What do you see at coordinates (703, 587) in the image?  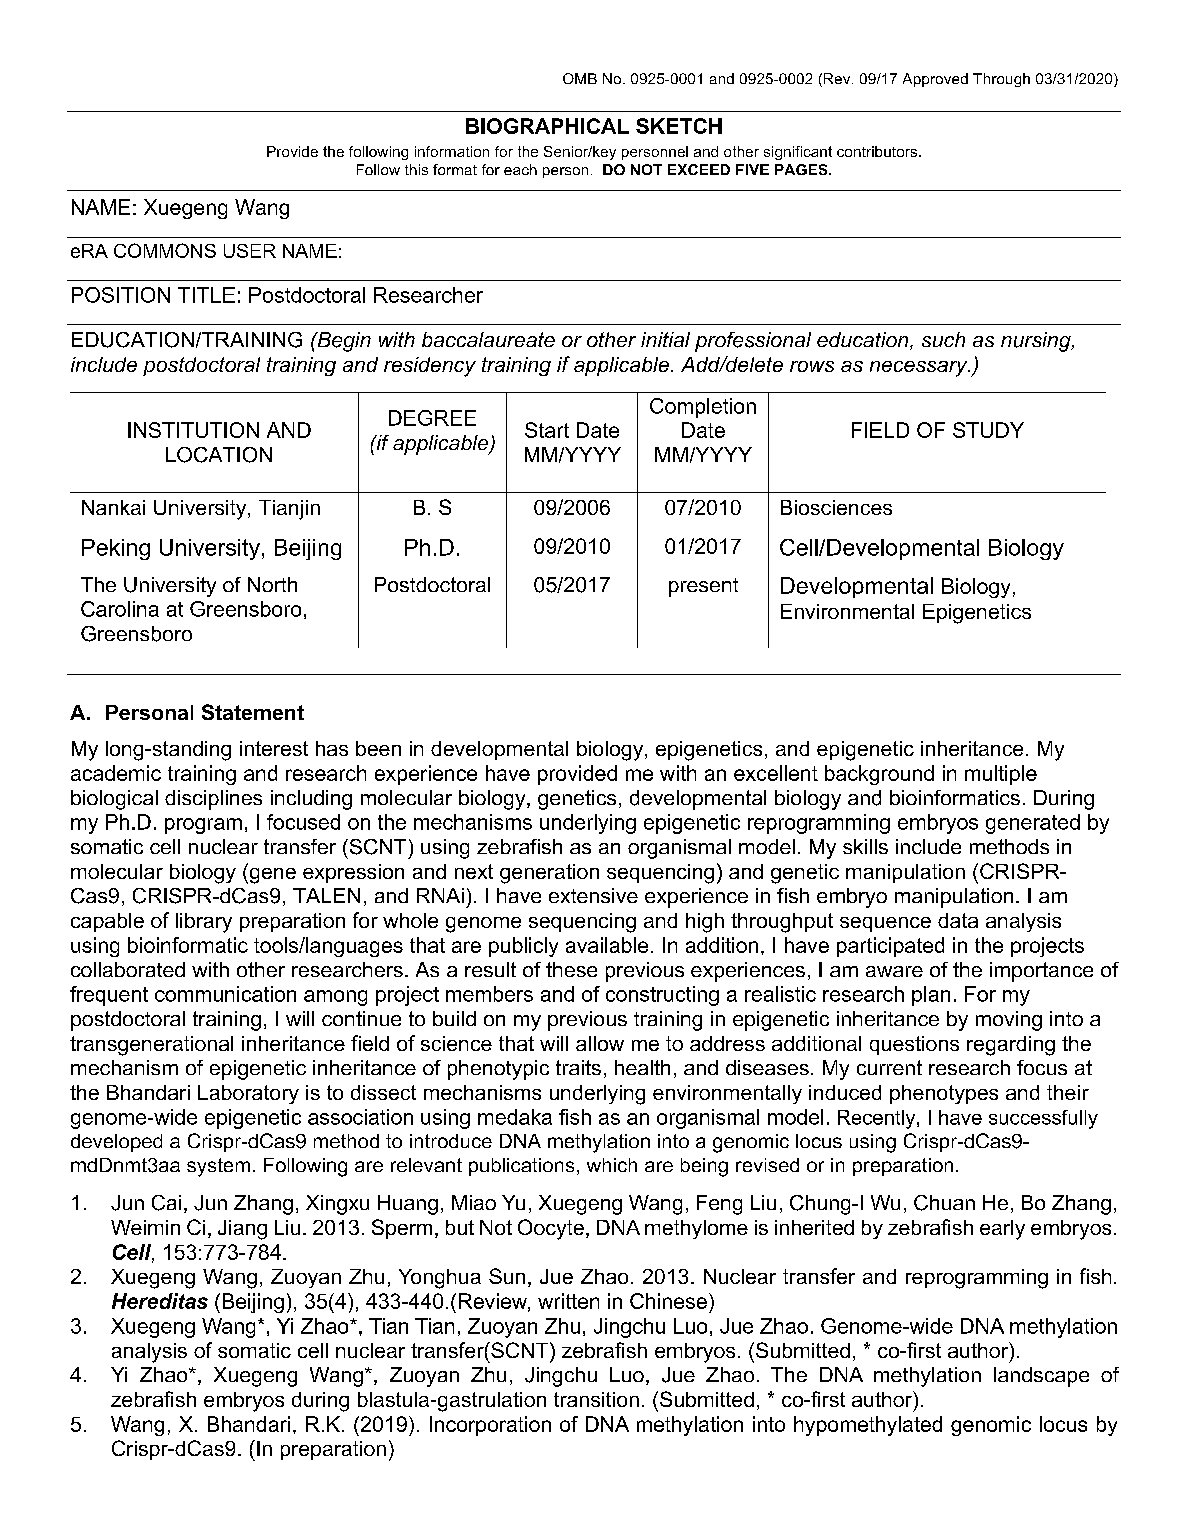 I see `present` at bounding box center [703, 587].
